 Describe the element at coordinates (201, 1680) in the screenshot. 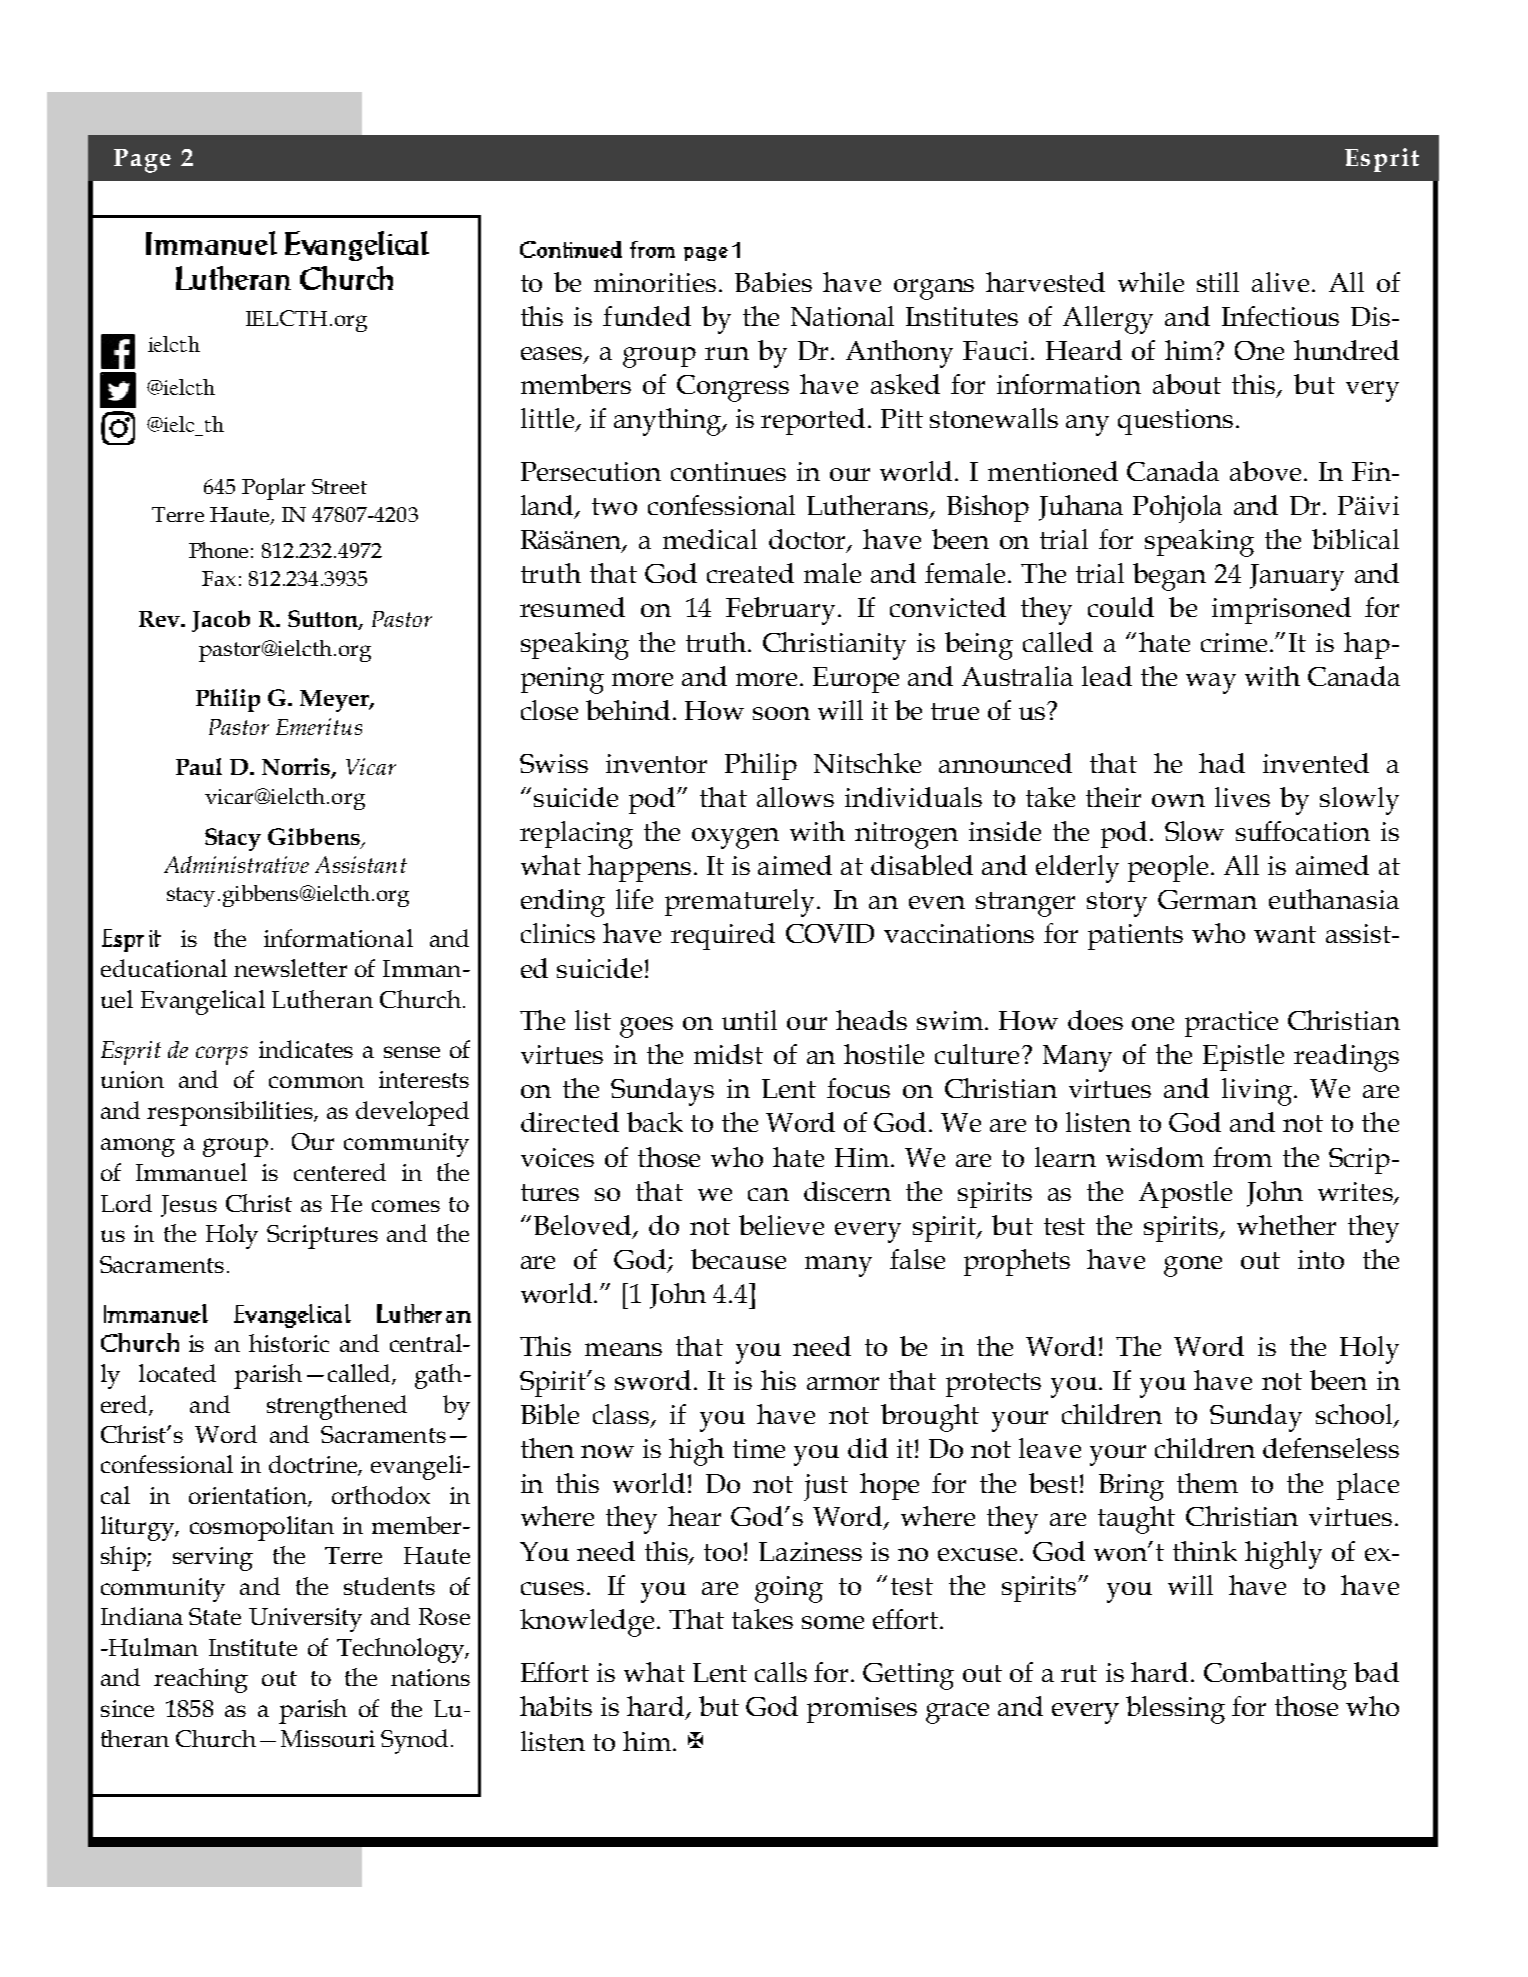

I see `reaching` at that location.
